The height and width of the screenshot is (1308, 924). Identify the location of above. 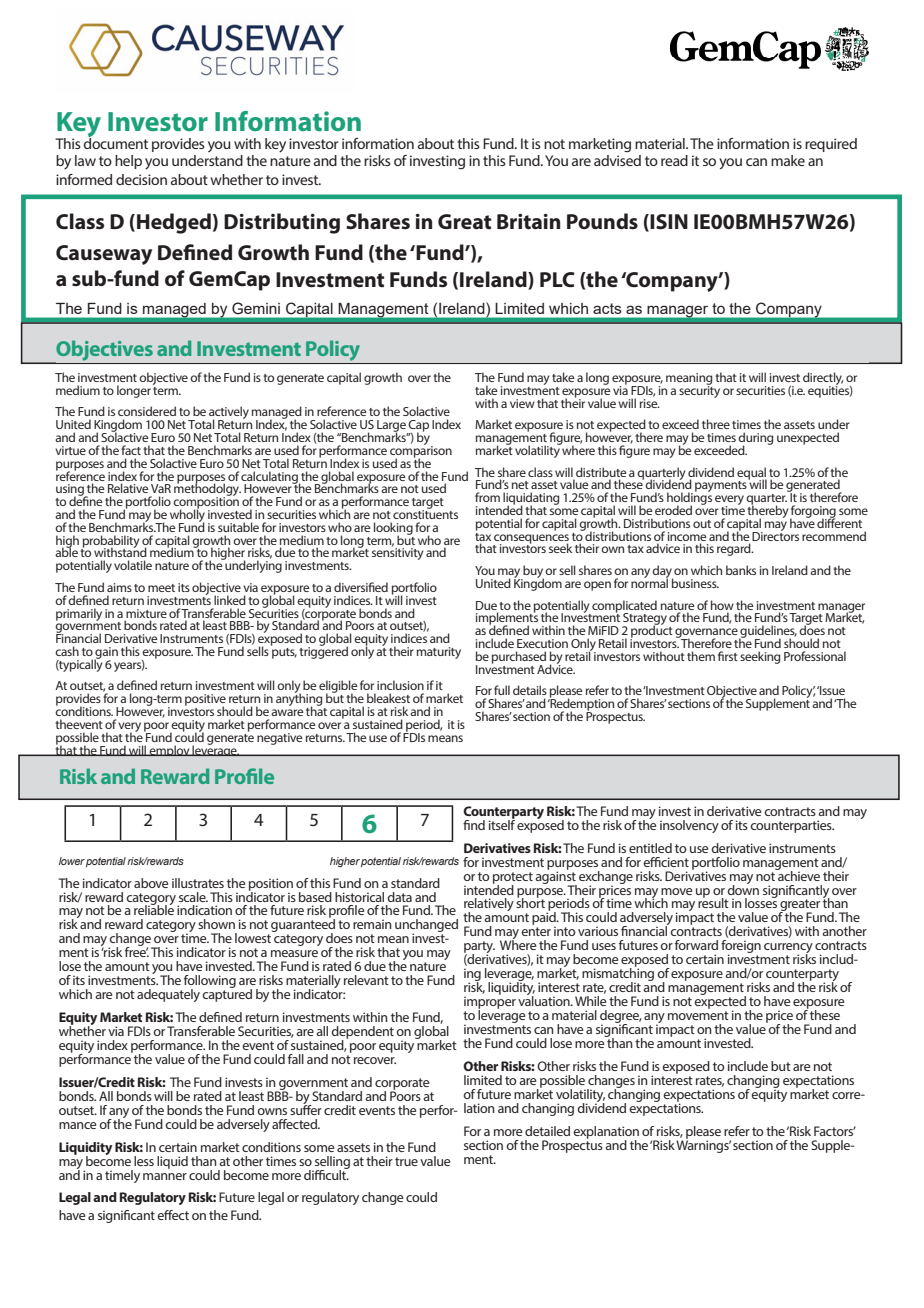
(151, 883).
